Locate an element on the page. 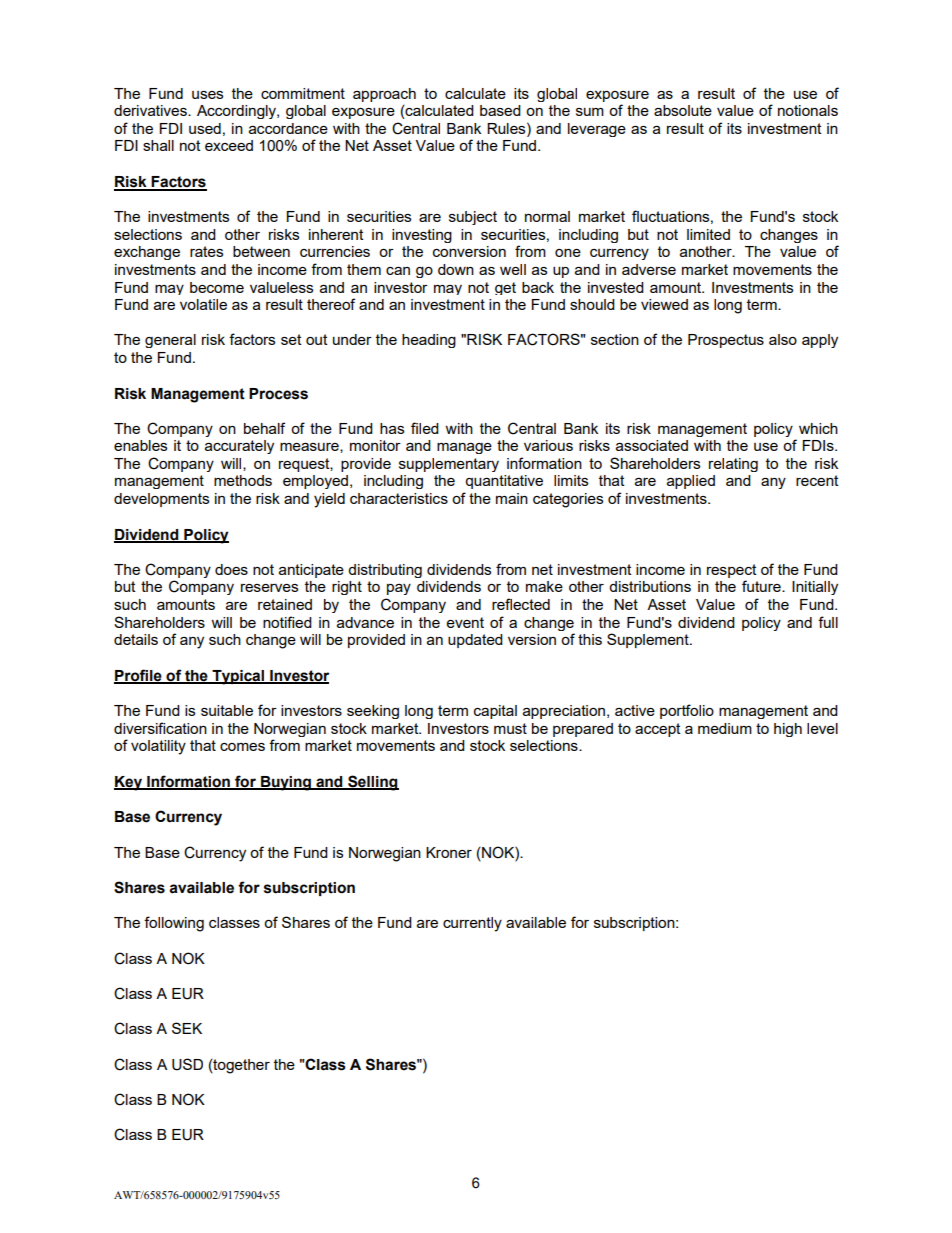 This document has width=952, height=1233. absolute is located at coordinates (683, 110).
